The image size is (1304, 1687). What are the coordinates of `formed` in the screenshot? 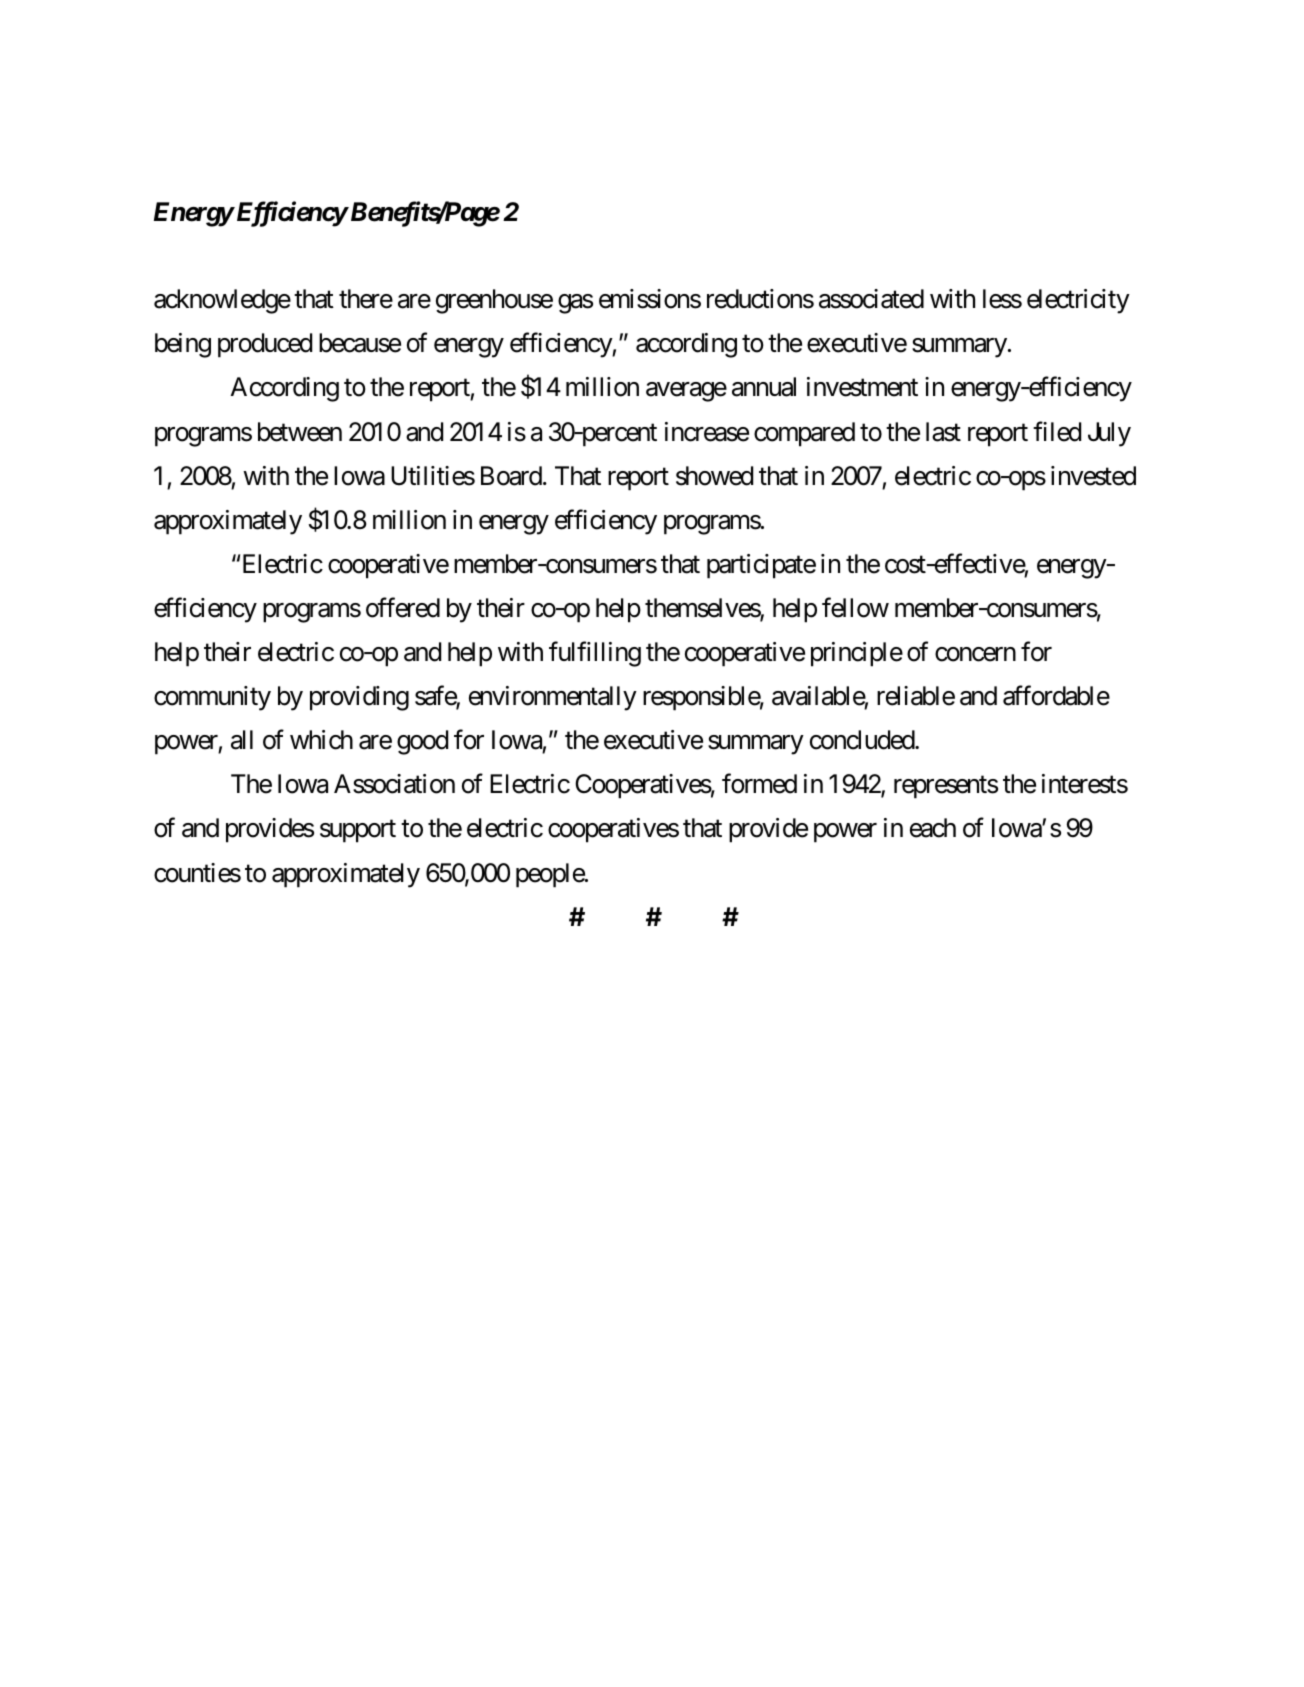 It's located at (759, 784).
